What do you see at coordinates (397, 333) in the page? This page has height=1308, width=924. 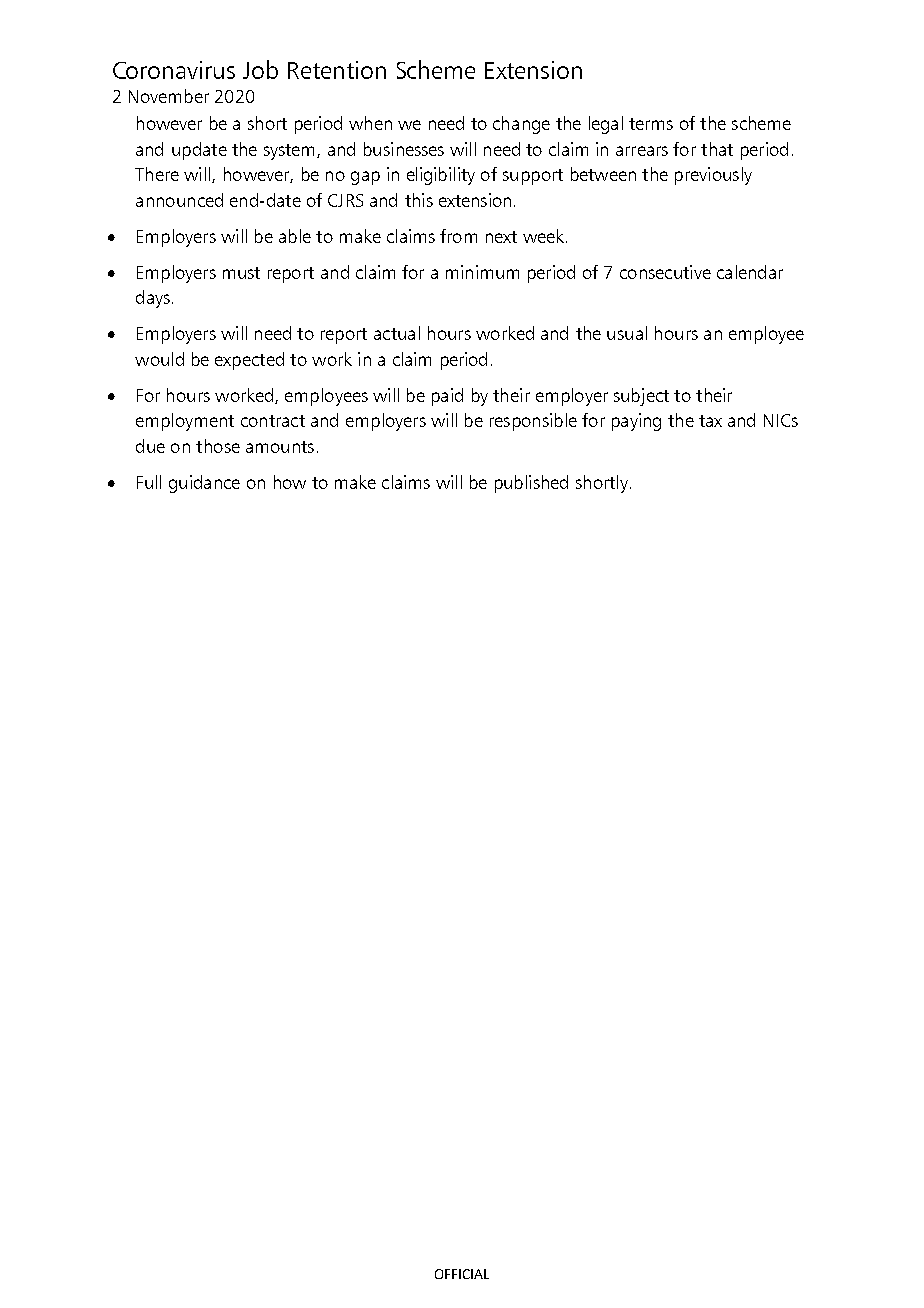 I see `actual` at bounding box center [397, 333].
